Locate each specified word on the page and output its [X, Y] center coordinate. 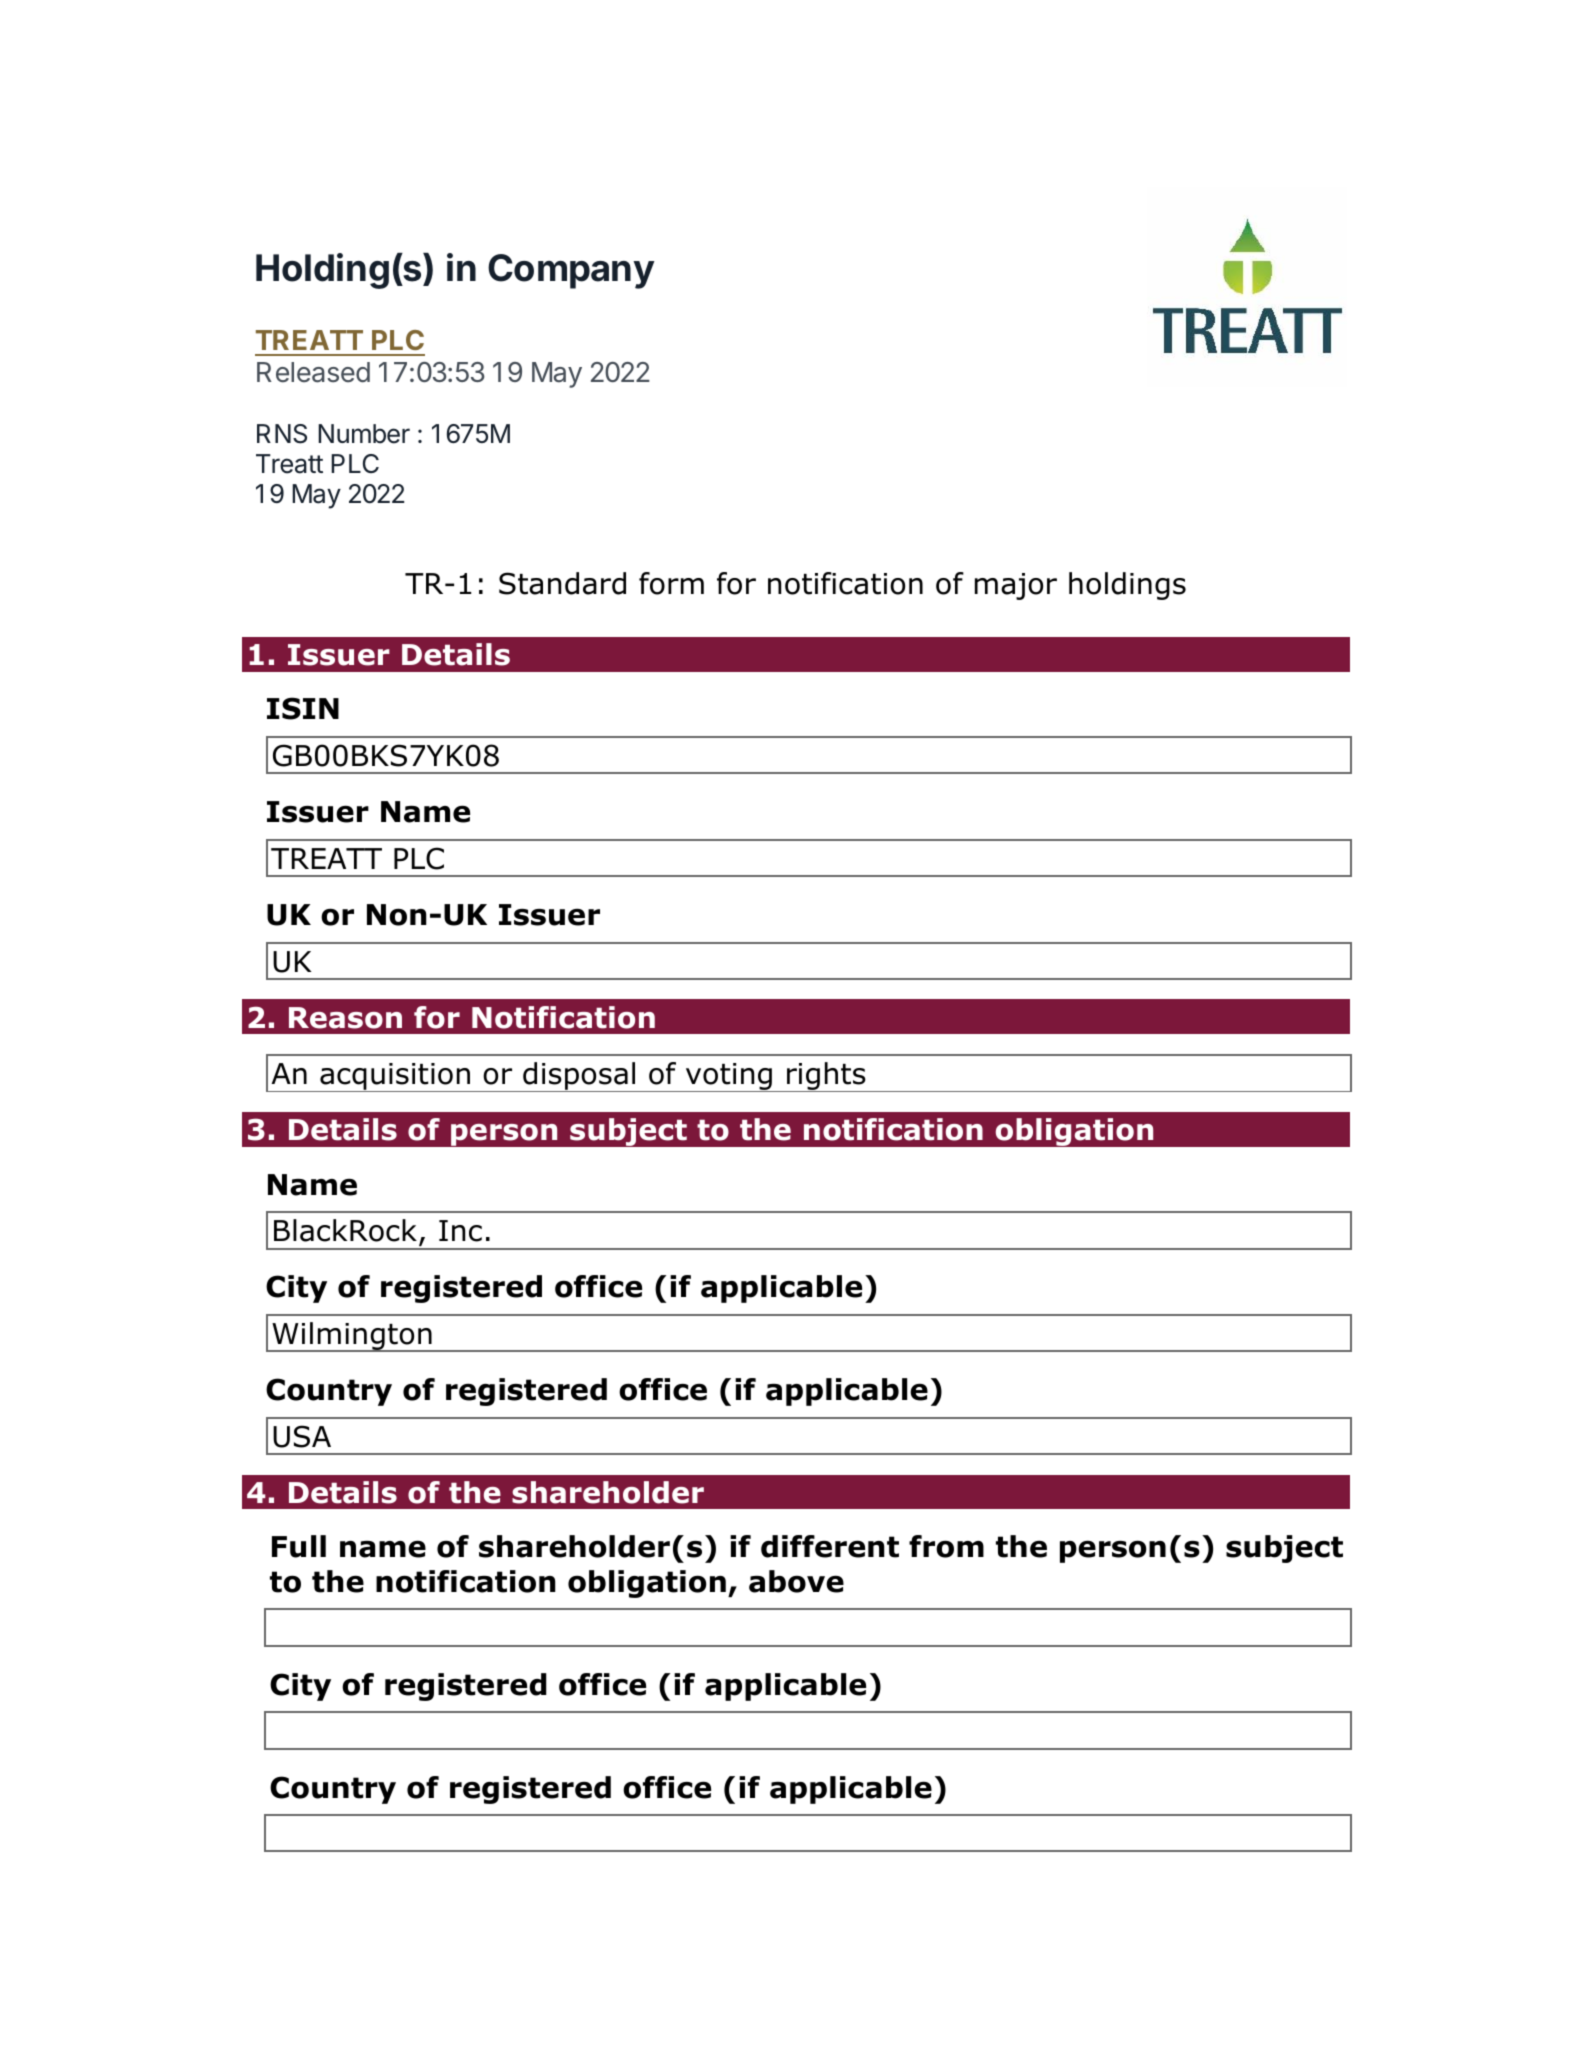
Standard [562, 583]
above [796, 1581]
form [671, 583]
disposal [579, 1077]
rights [826, 1077]
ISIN [303, 708]
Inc [460, 1231]
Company [571, 271]
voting [729, 1077]
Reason [345, 1018]
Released [313, 372]
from [946, 1546]
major [1016, 586]
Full [299, 1546]
